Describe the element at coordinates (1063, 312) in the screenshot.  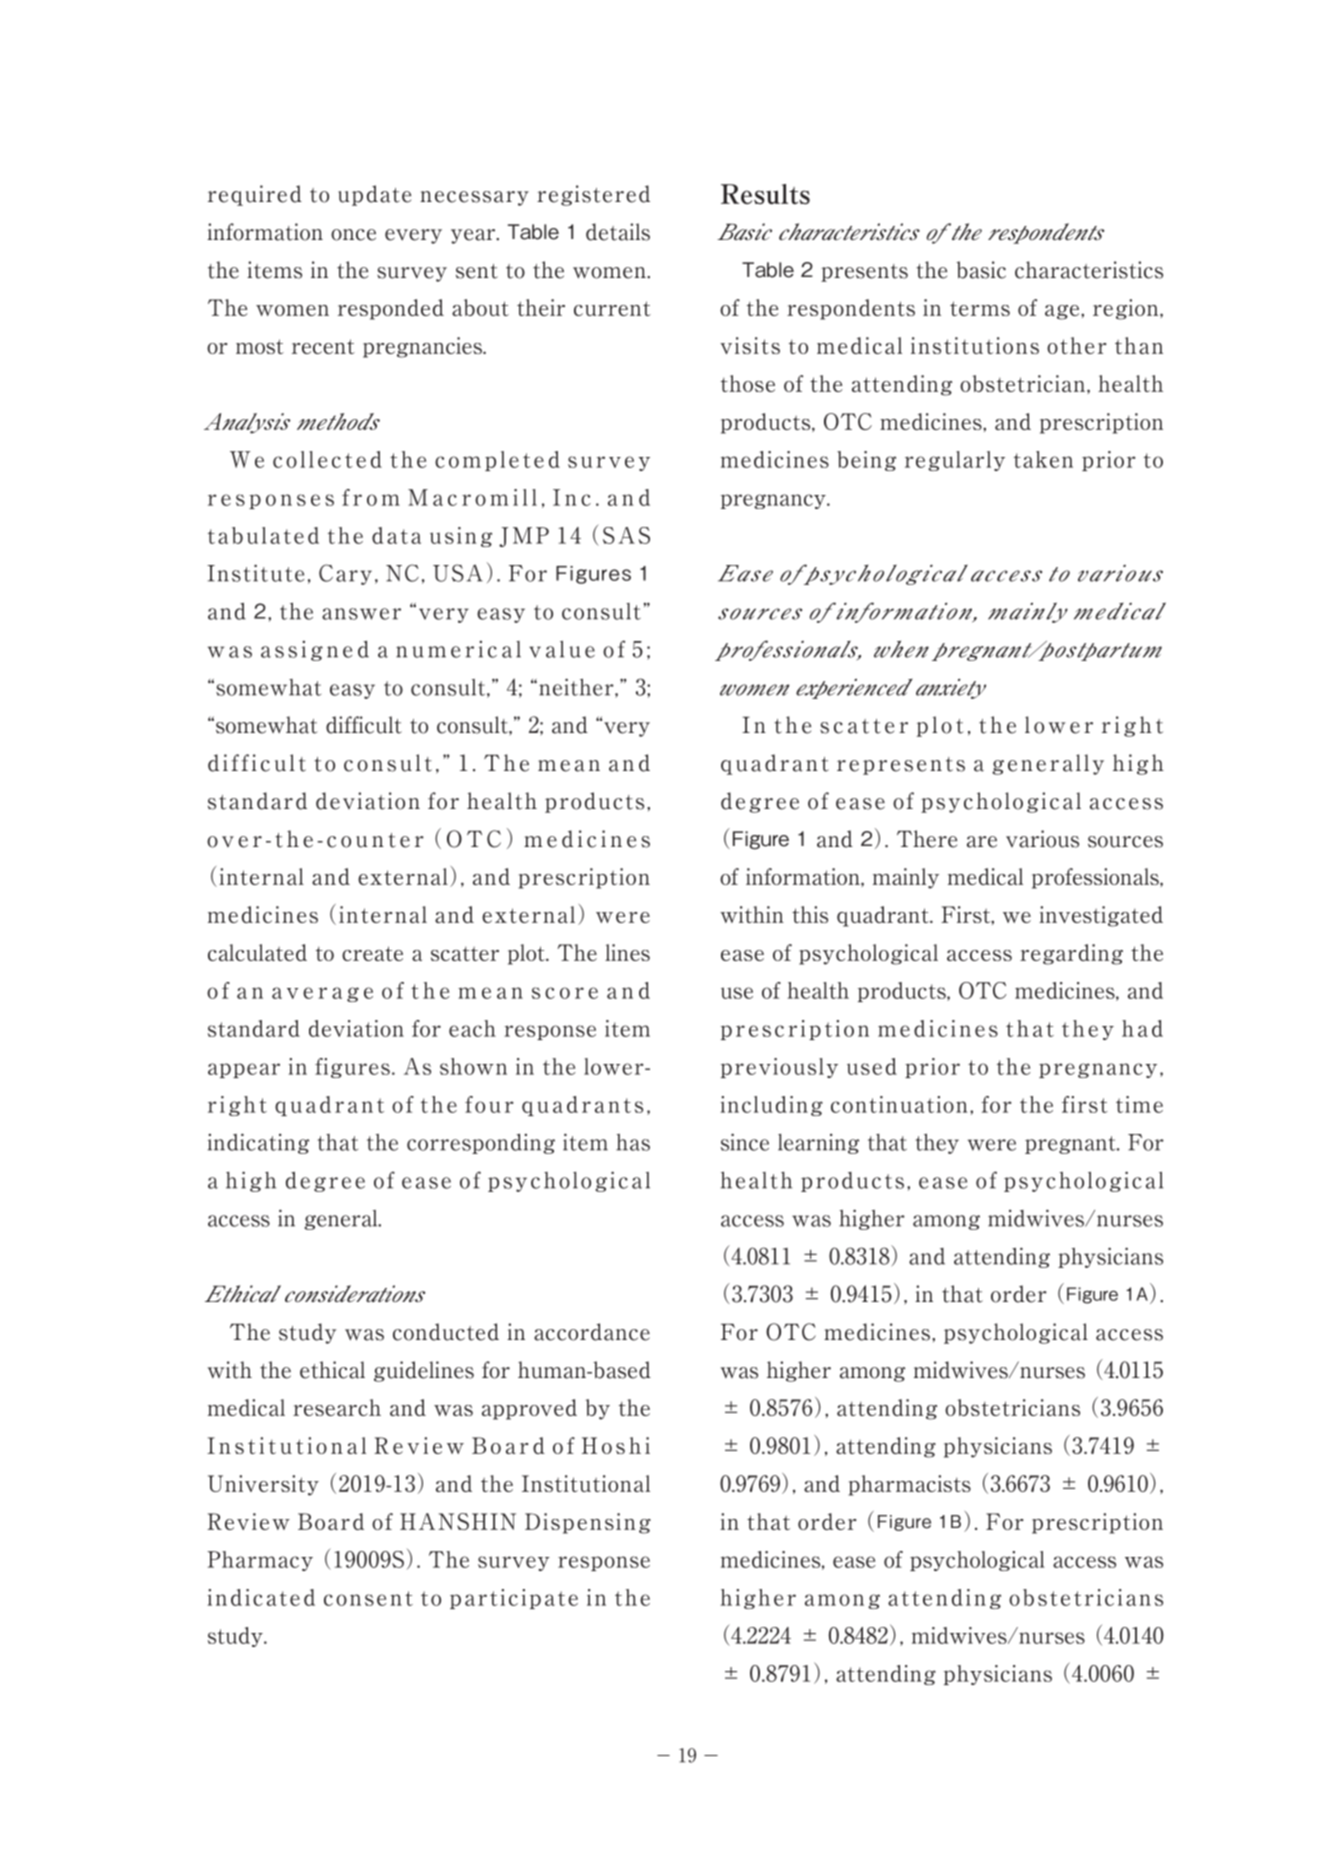
I see `age` at that location.
